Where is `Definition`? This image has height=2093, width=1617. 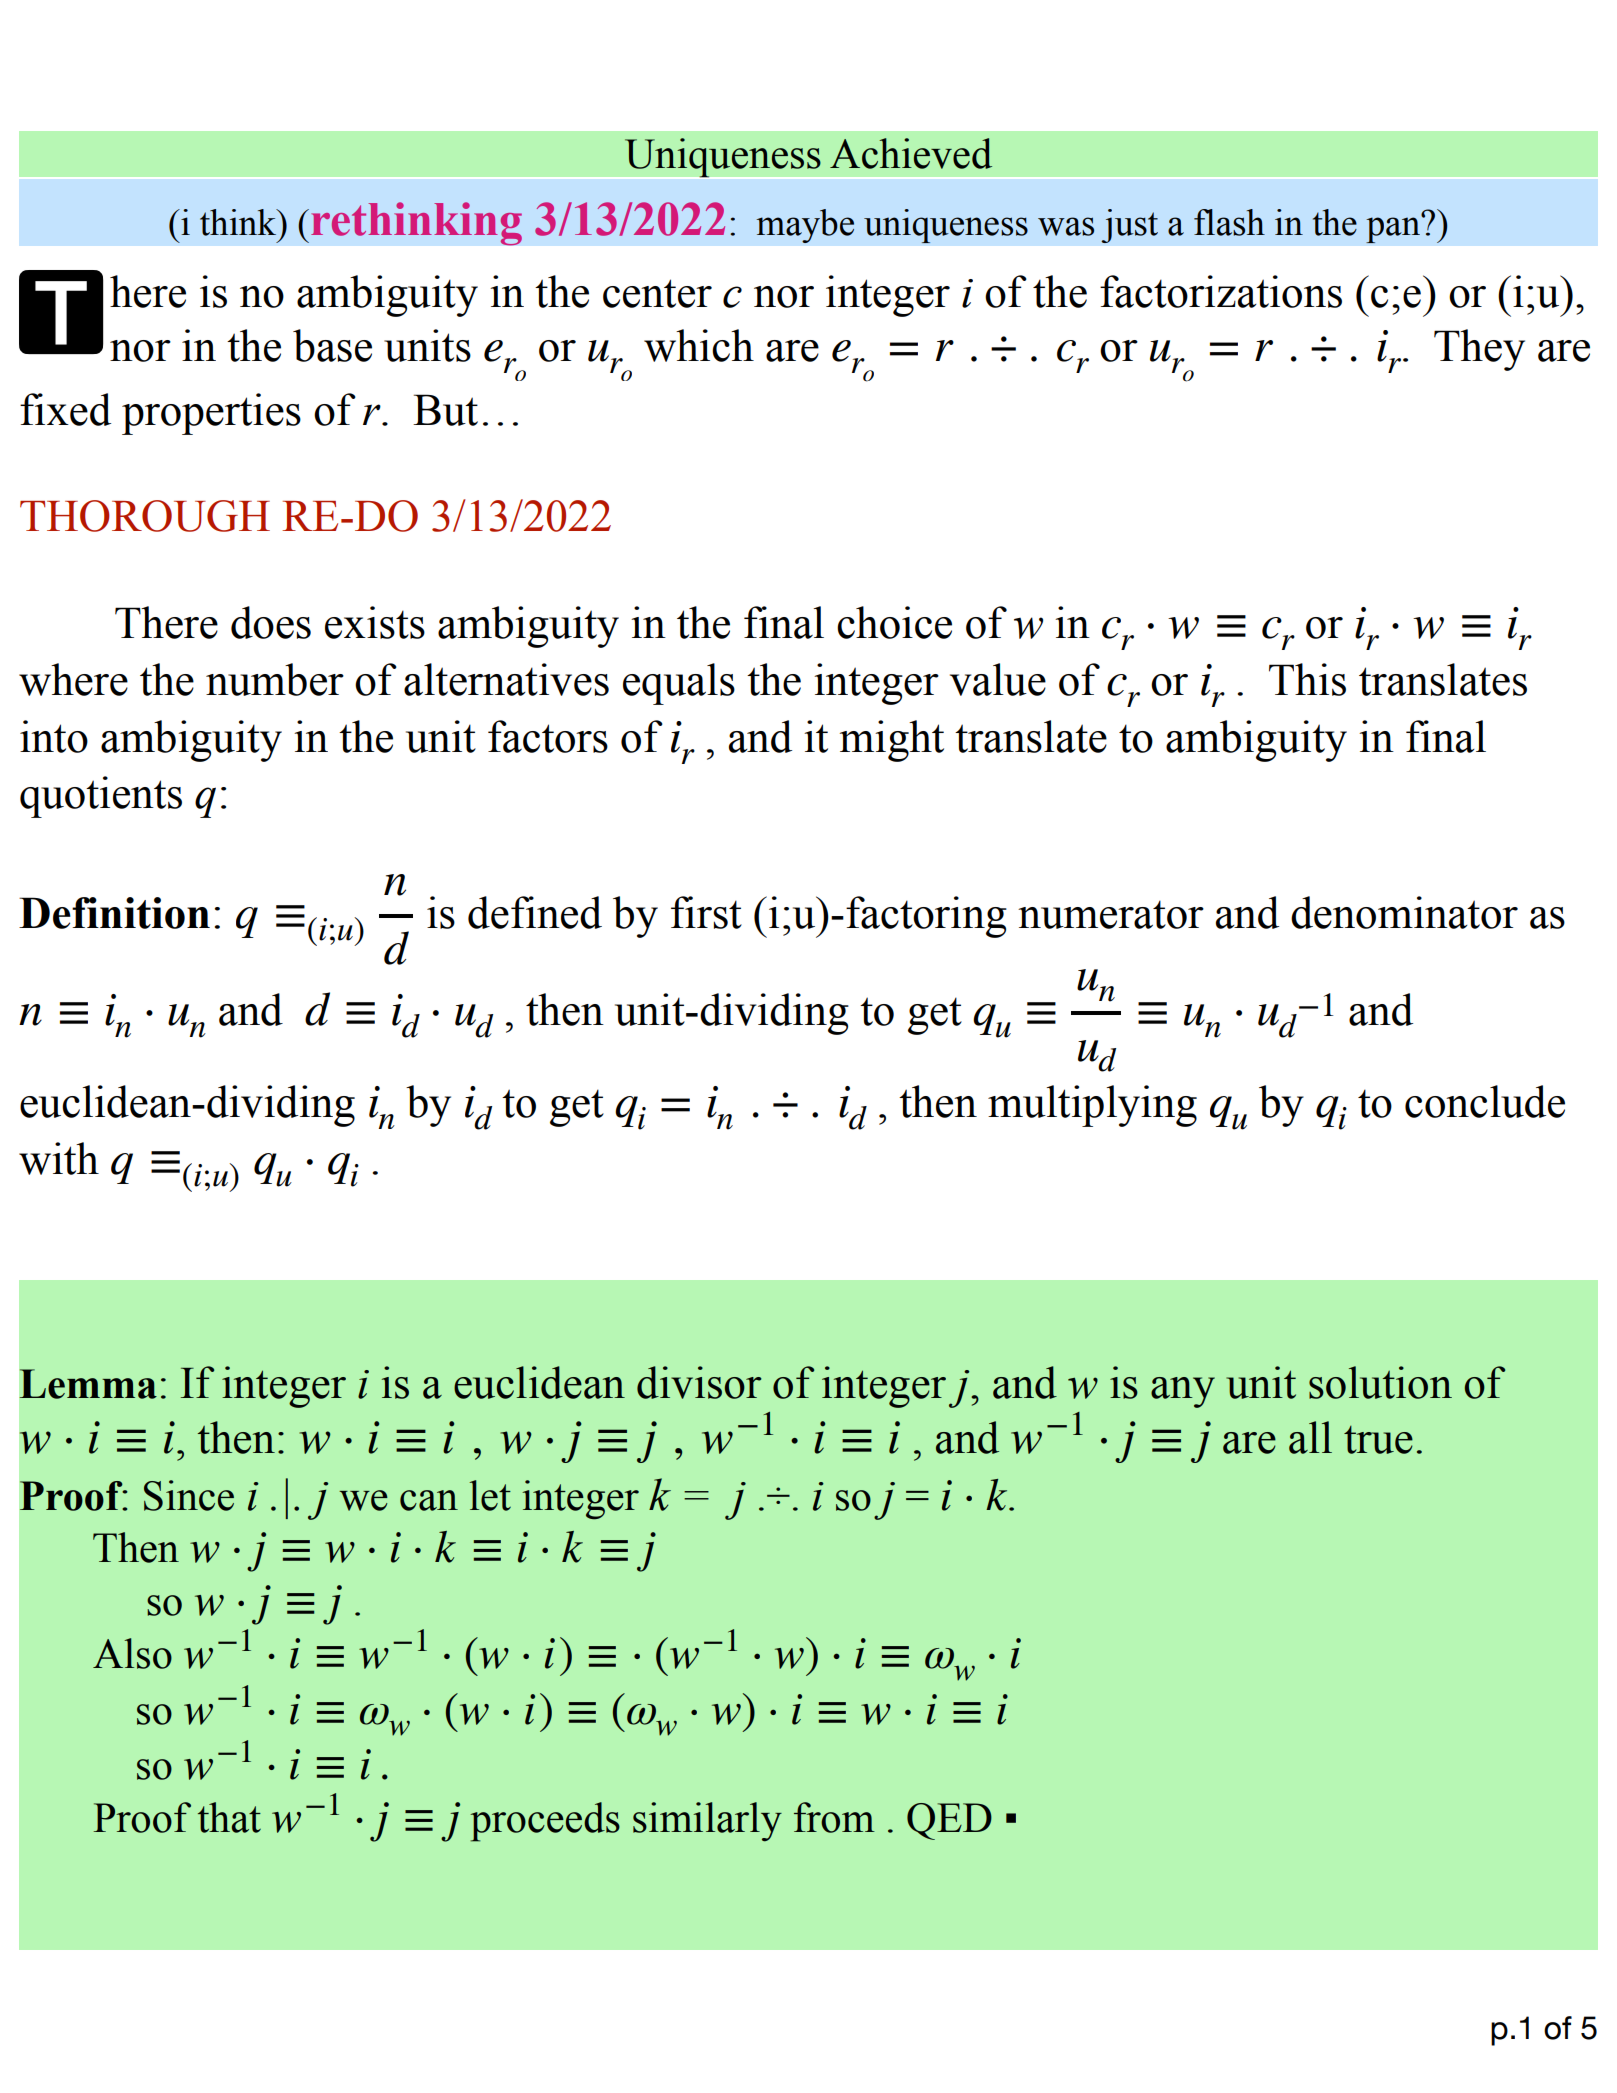
Definition is located at coordinates (114, 913).
